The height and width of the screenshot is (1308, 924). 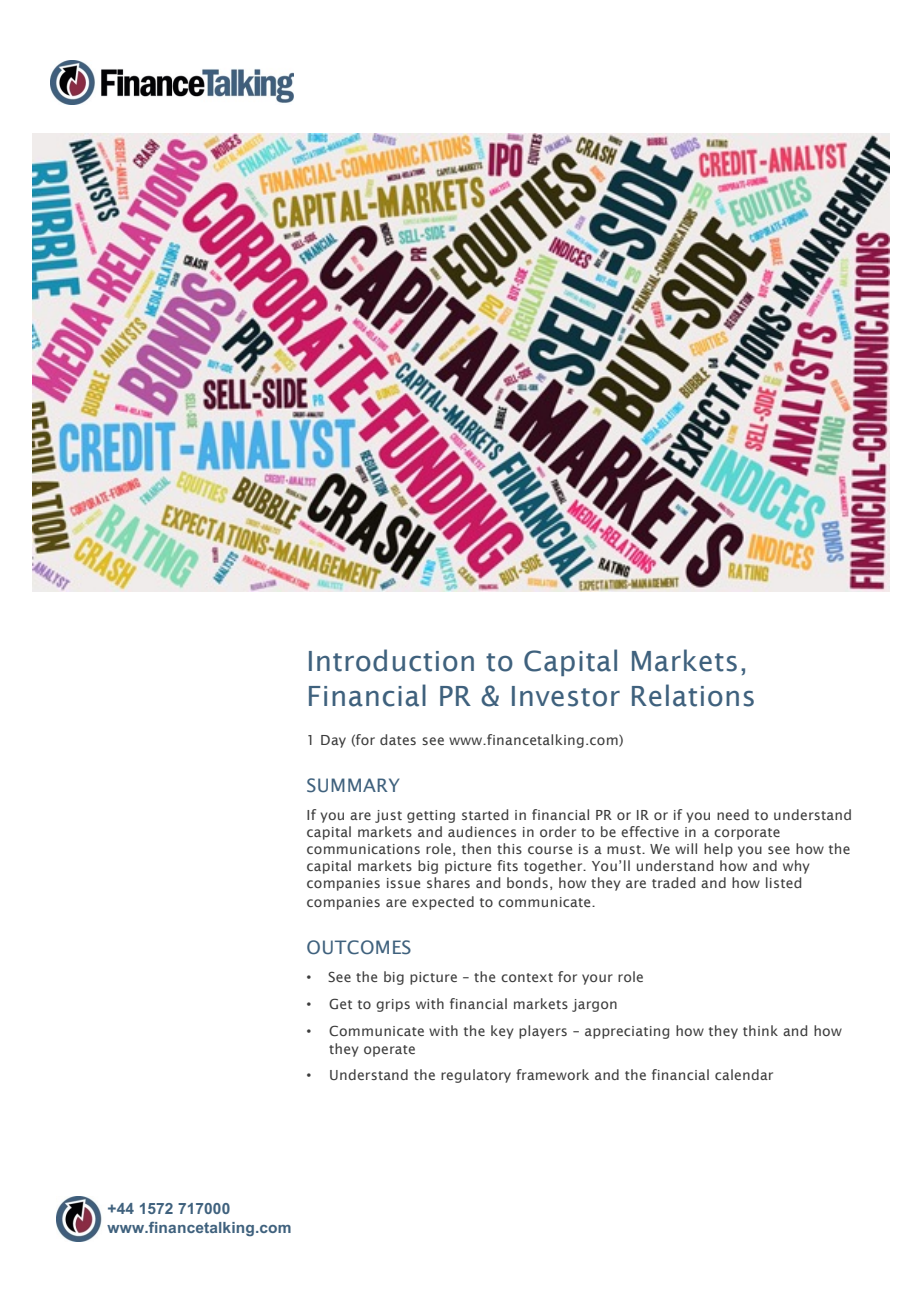 What do you see at coordinates (554, 867) in the screenshot?
I see `together` at bounding box center [554, 867].
